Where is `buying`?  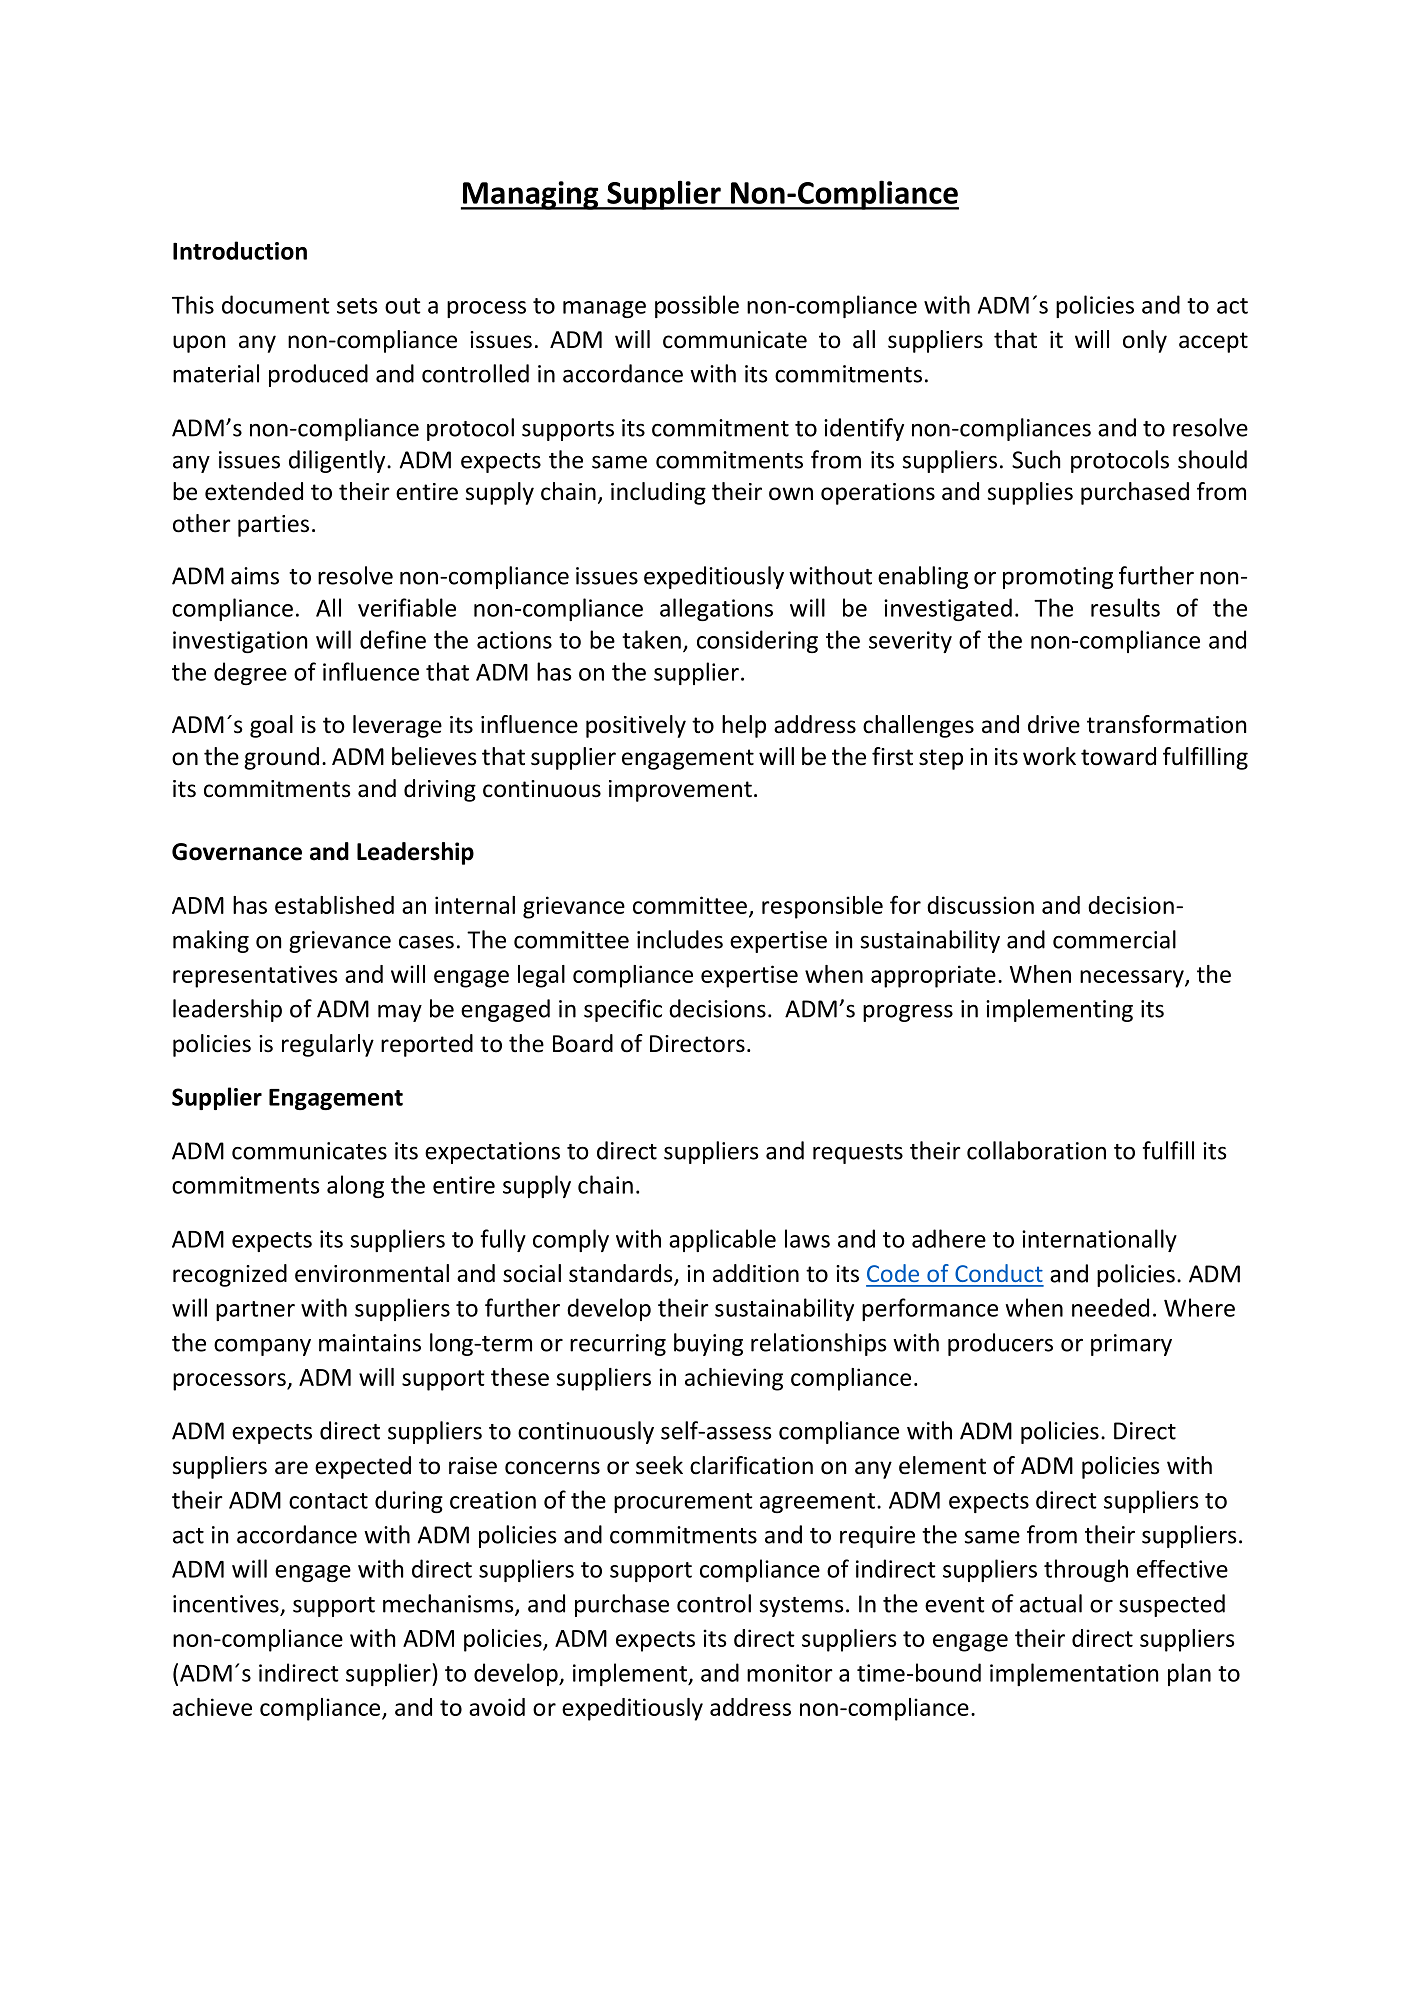
buying is located at coordinates (708, 1344).
